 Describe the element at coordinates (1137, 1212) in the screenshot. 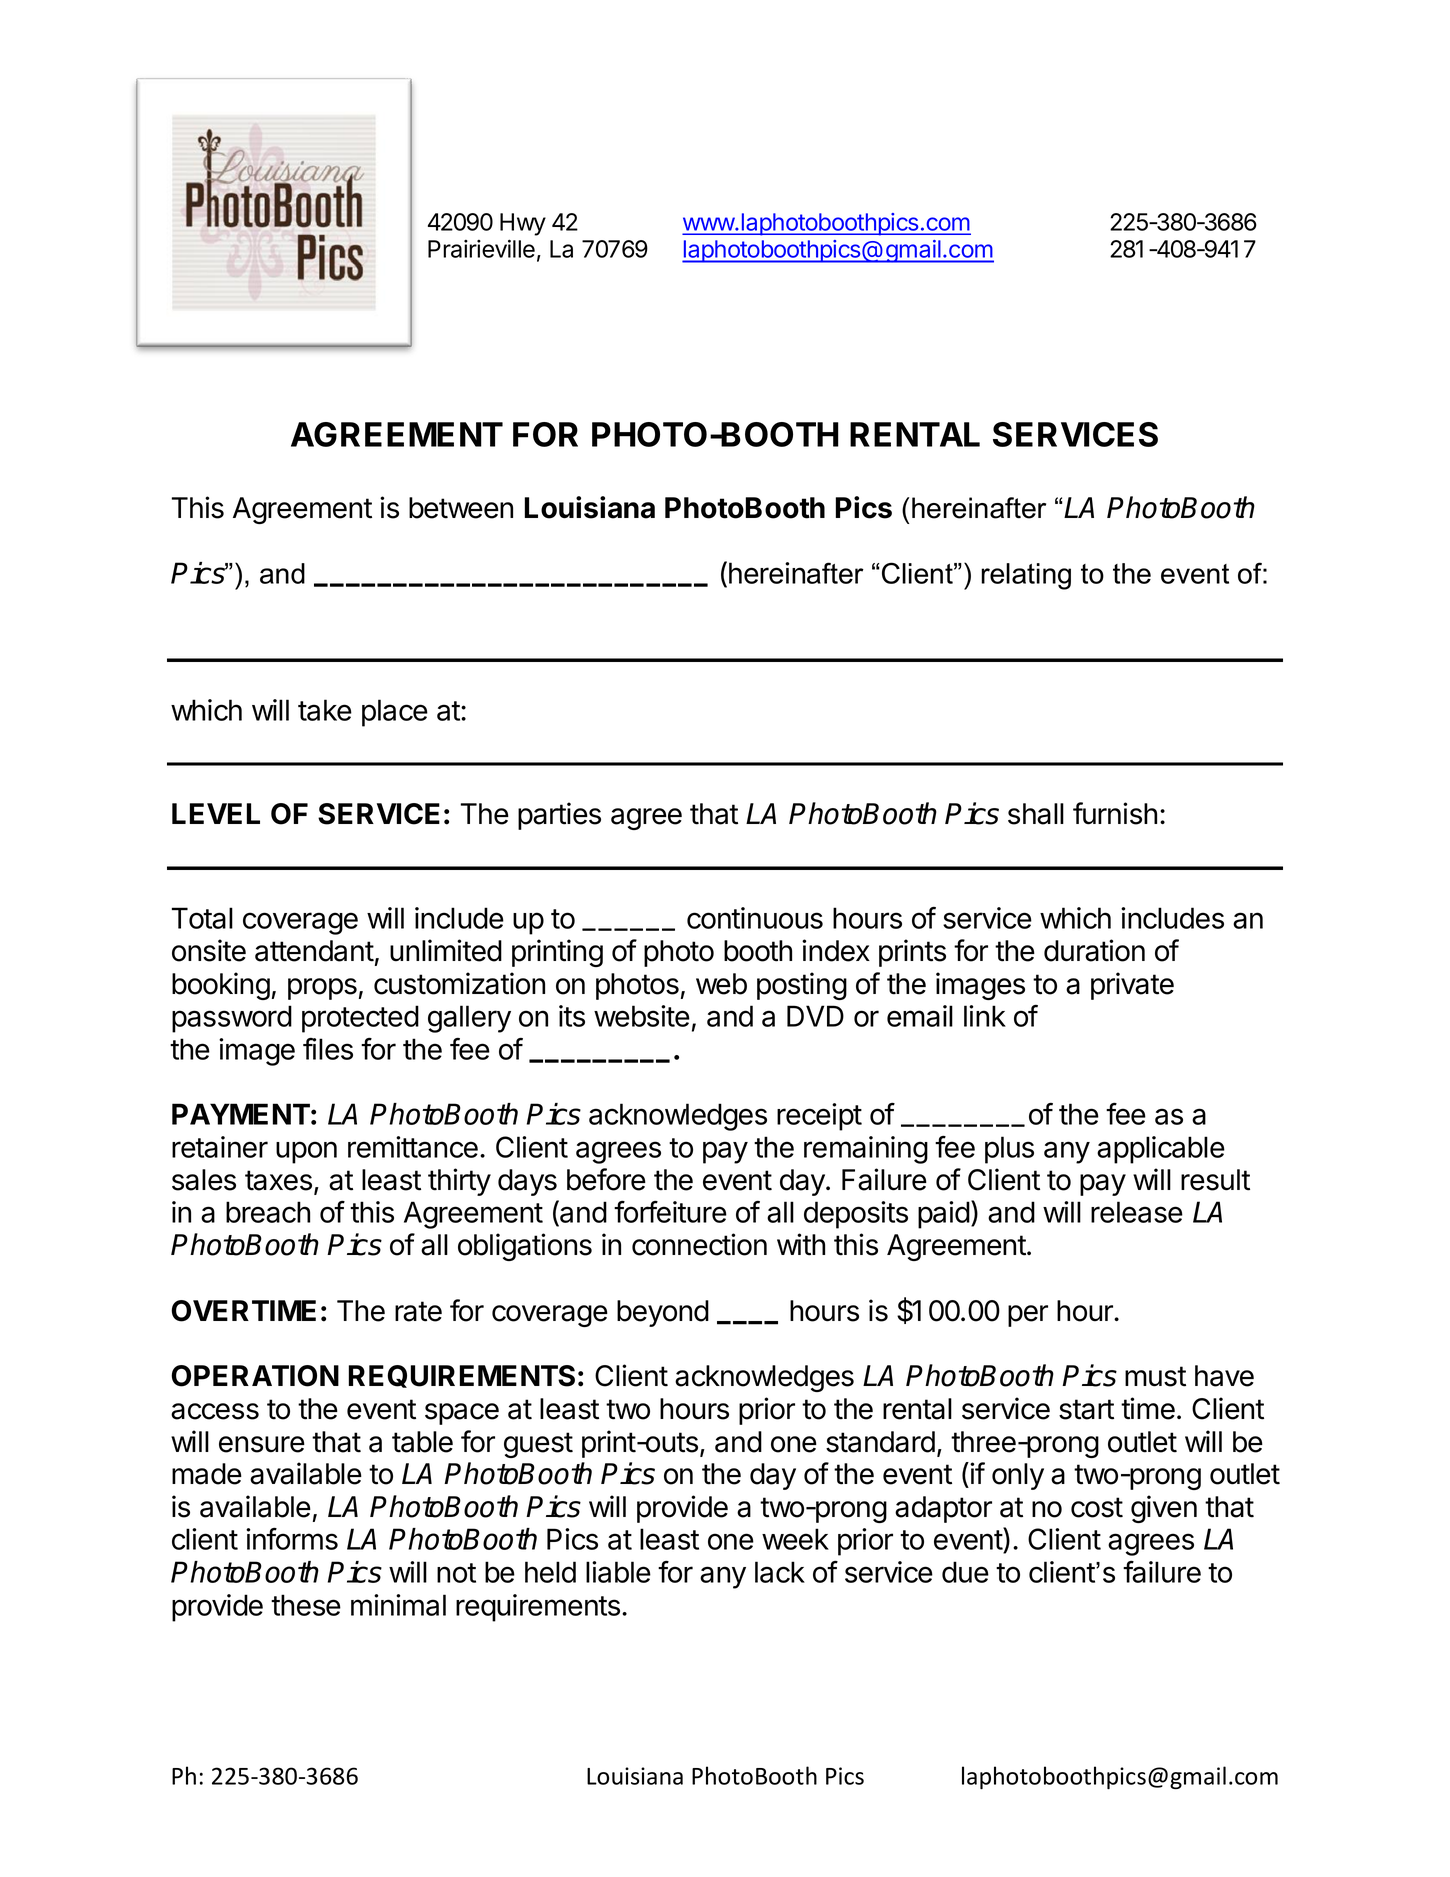

I see `release` at that location.
